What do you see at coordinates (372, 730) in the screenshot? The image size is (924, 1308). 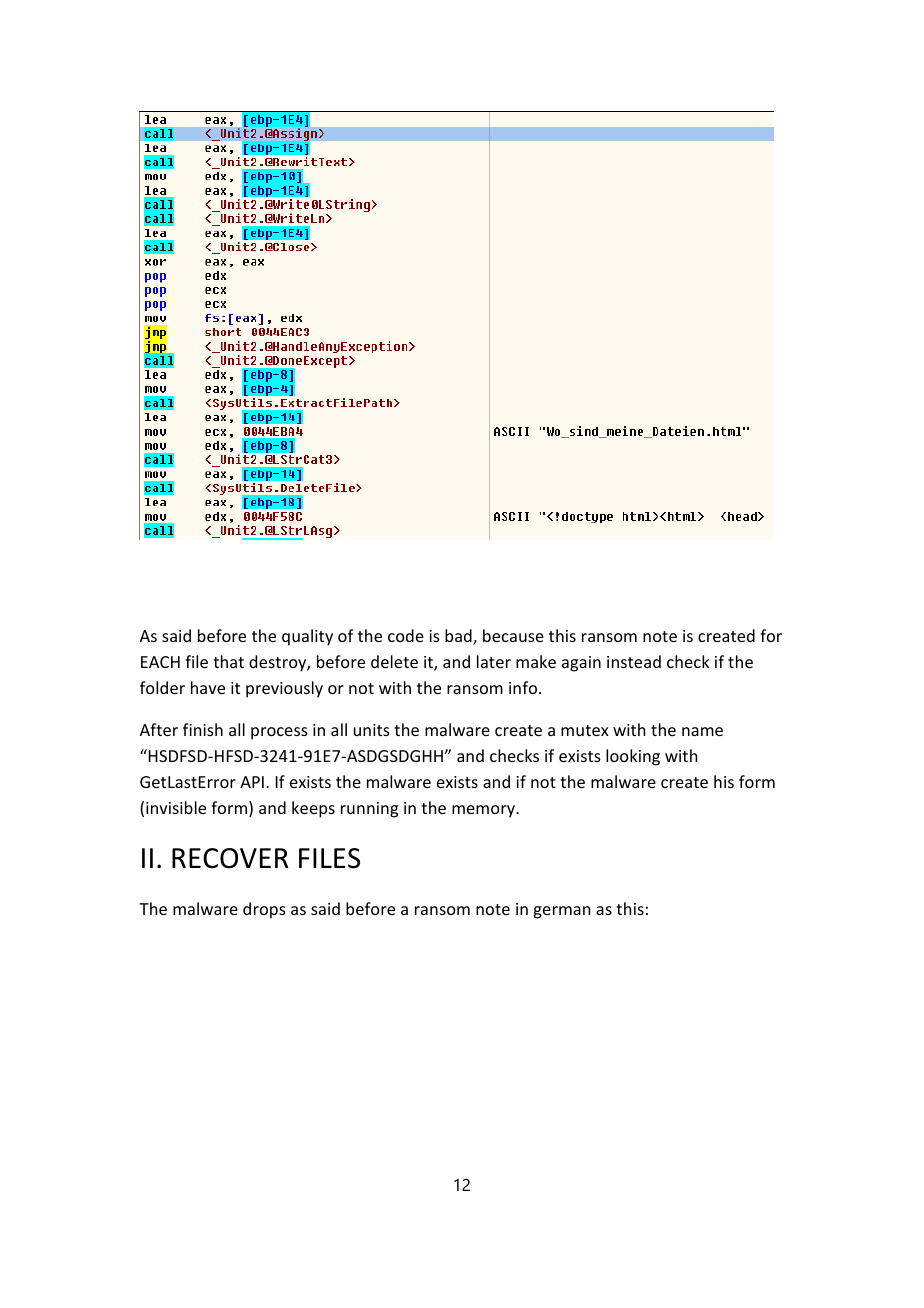 I see `units` at bounding box center [372, 730].
